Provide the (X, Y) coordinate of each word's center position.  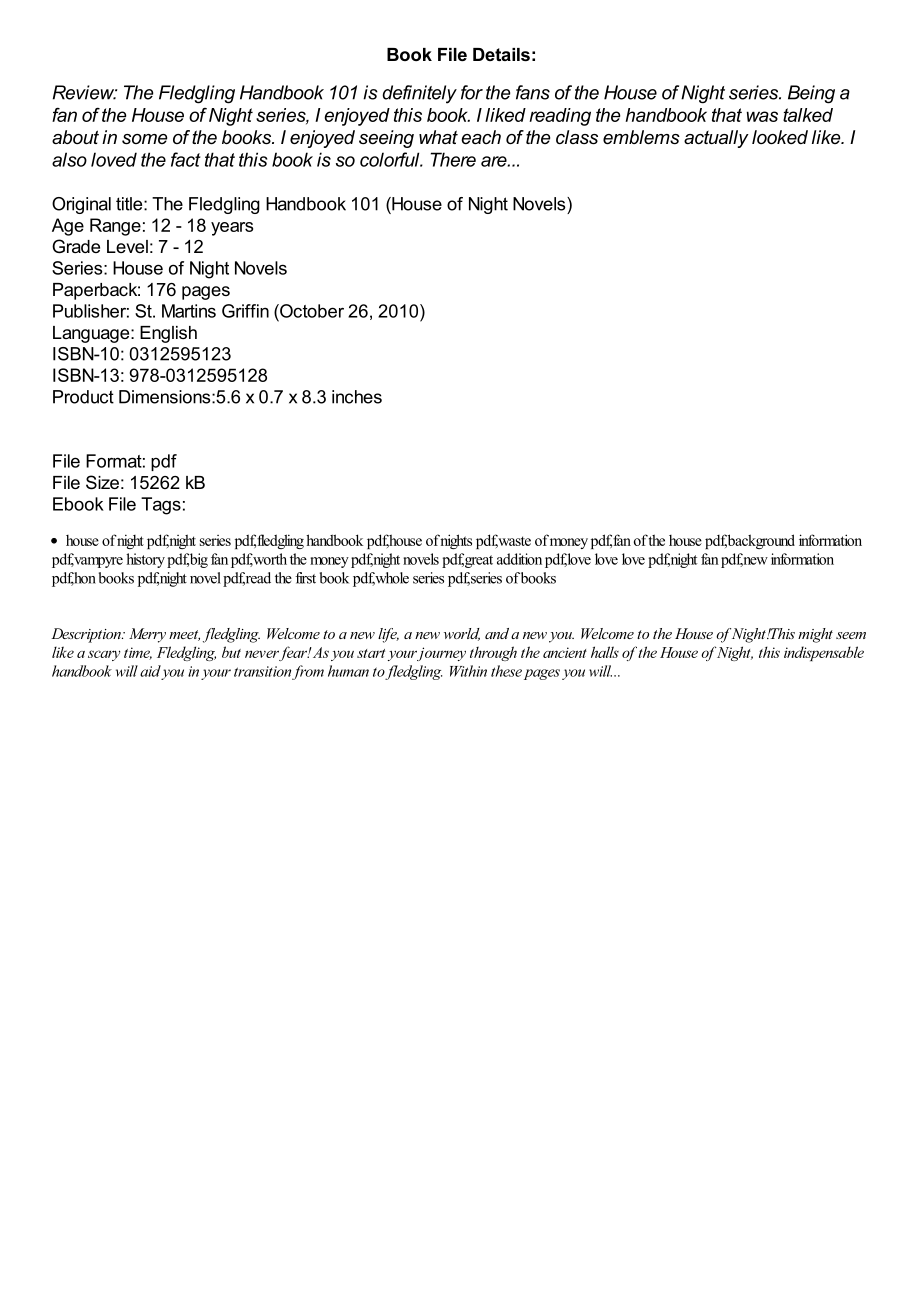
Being (811, 94)
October (311, 311)
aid (150, 671)
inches (357, 397)
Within (468, 671)
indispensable (824, 653)
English (168, 334)
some (144, 139)
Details (501, 54)
